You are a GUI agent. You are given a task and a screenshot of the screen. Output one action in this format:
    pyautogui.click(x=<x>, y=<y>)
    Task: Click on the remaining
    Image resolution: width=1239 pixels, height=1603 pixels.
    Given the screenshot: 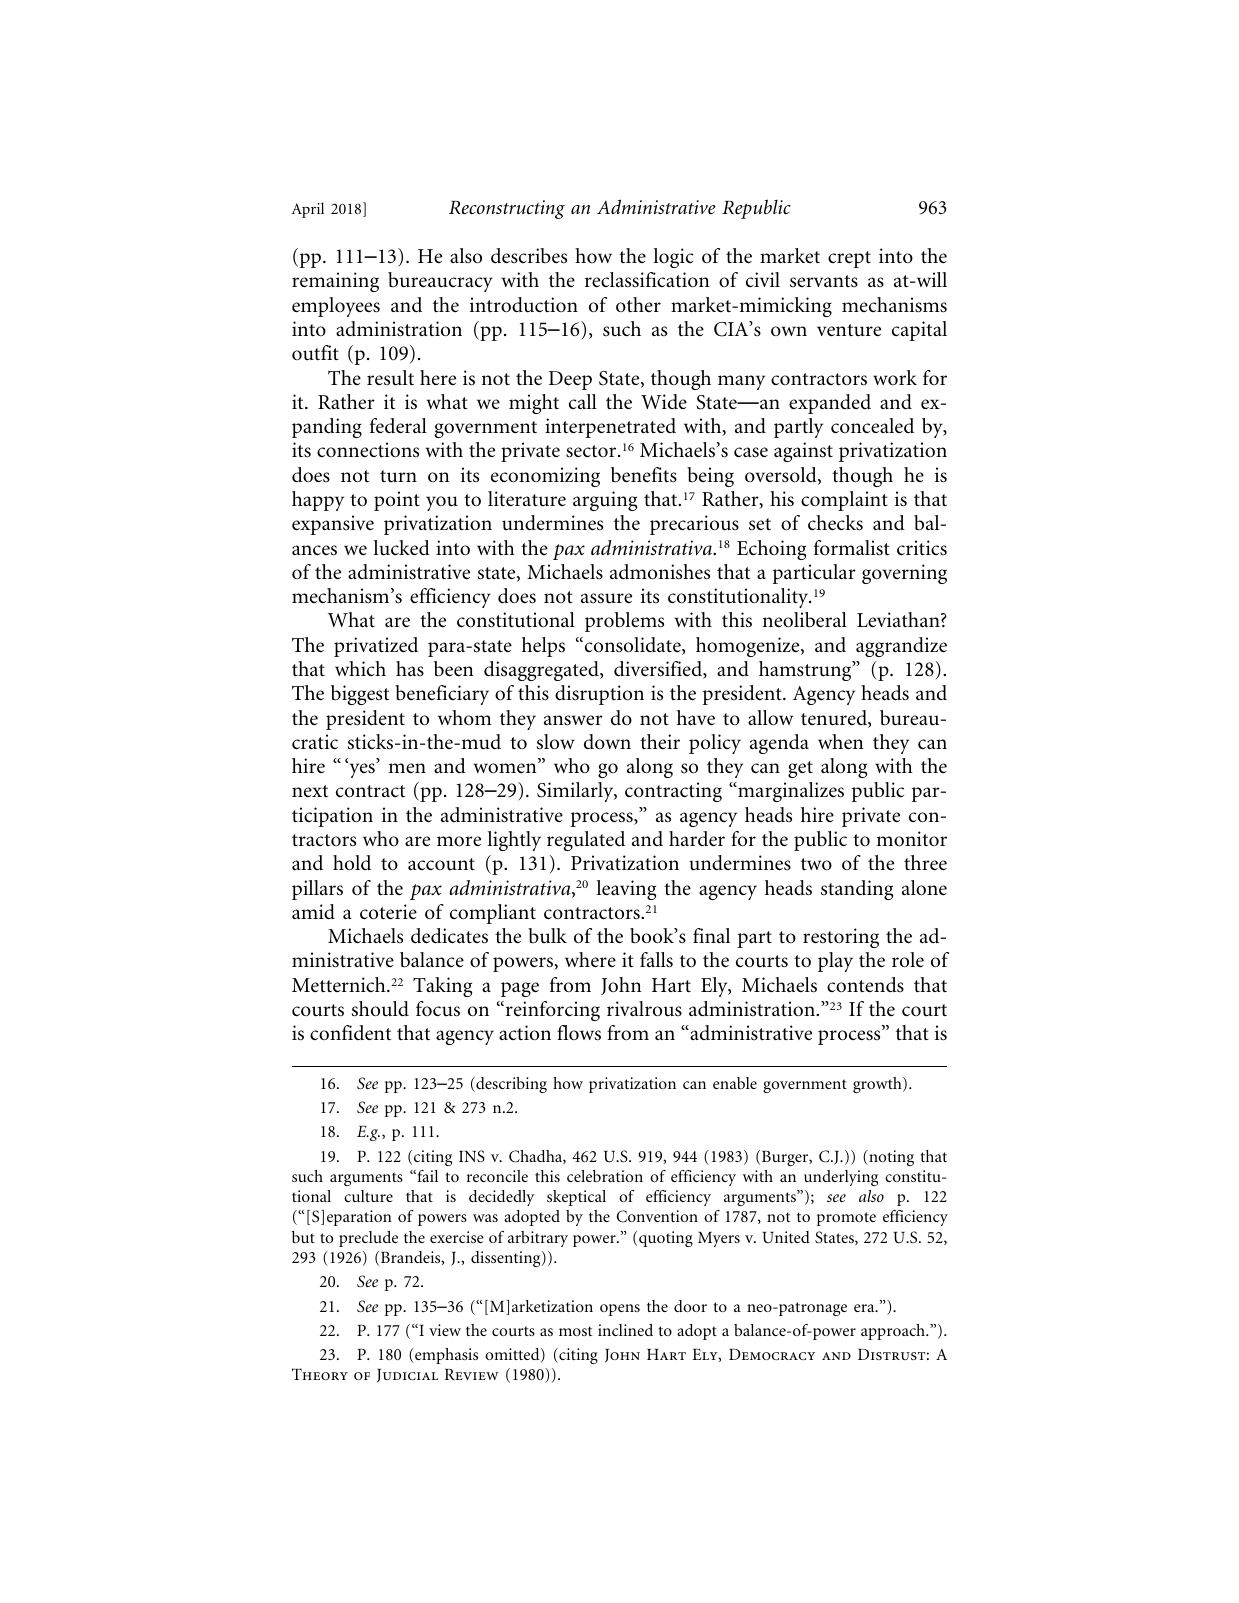 What is the action you would take?
    pyautogui.click(x=335, y=282)
